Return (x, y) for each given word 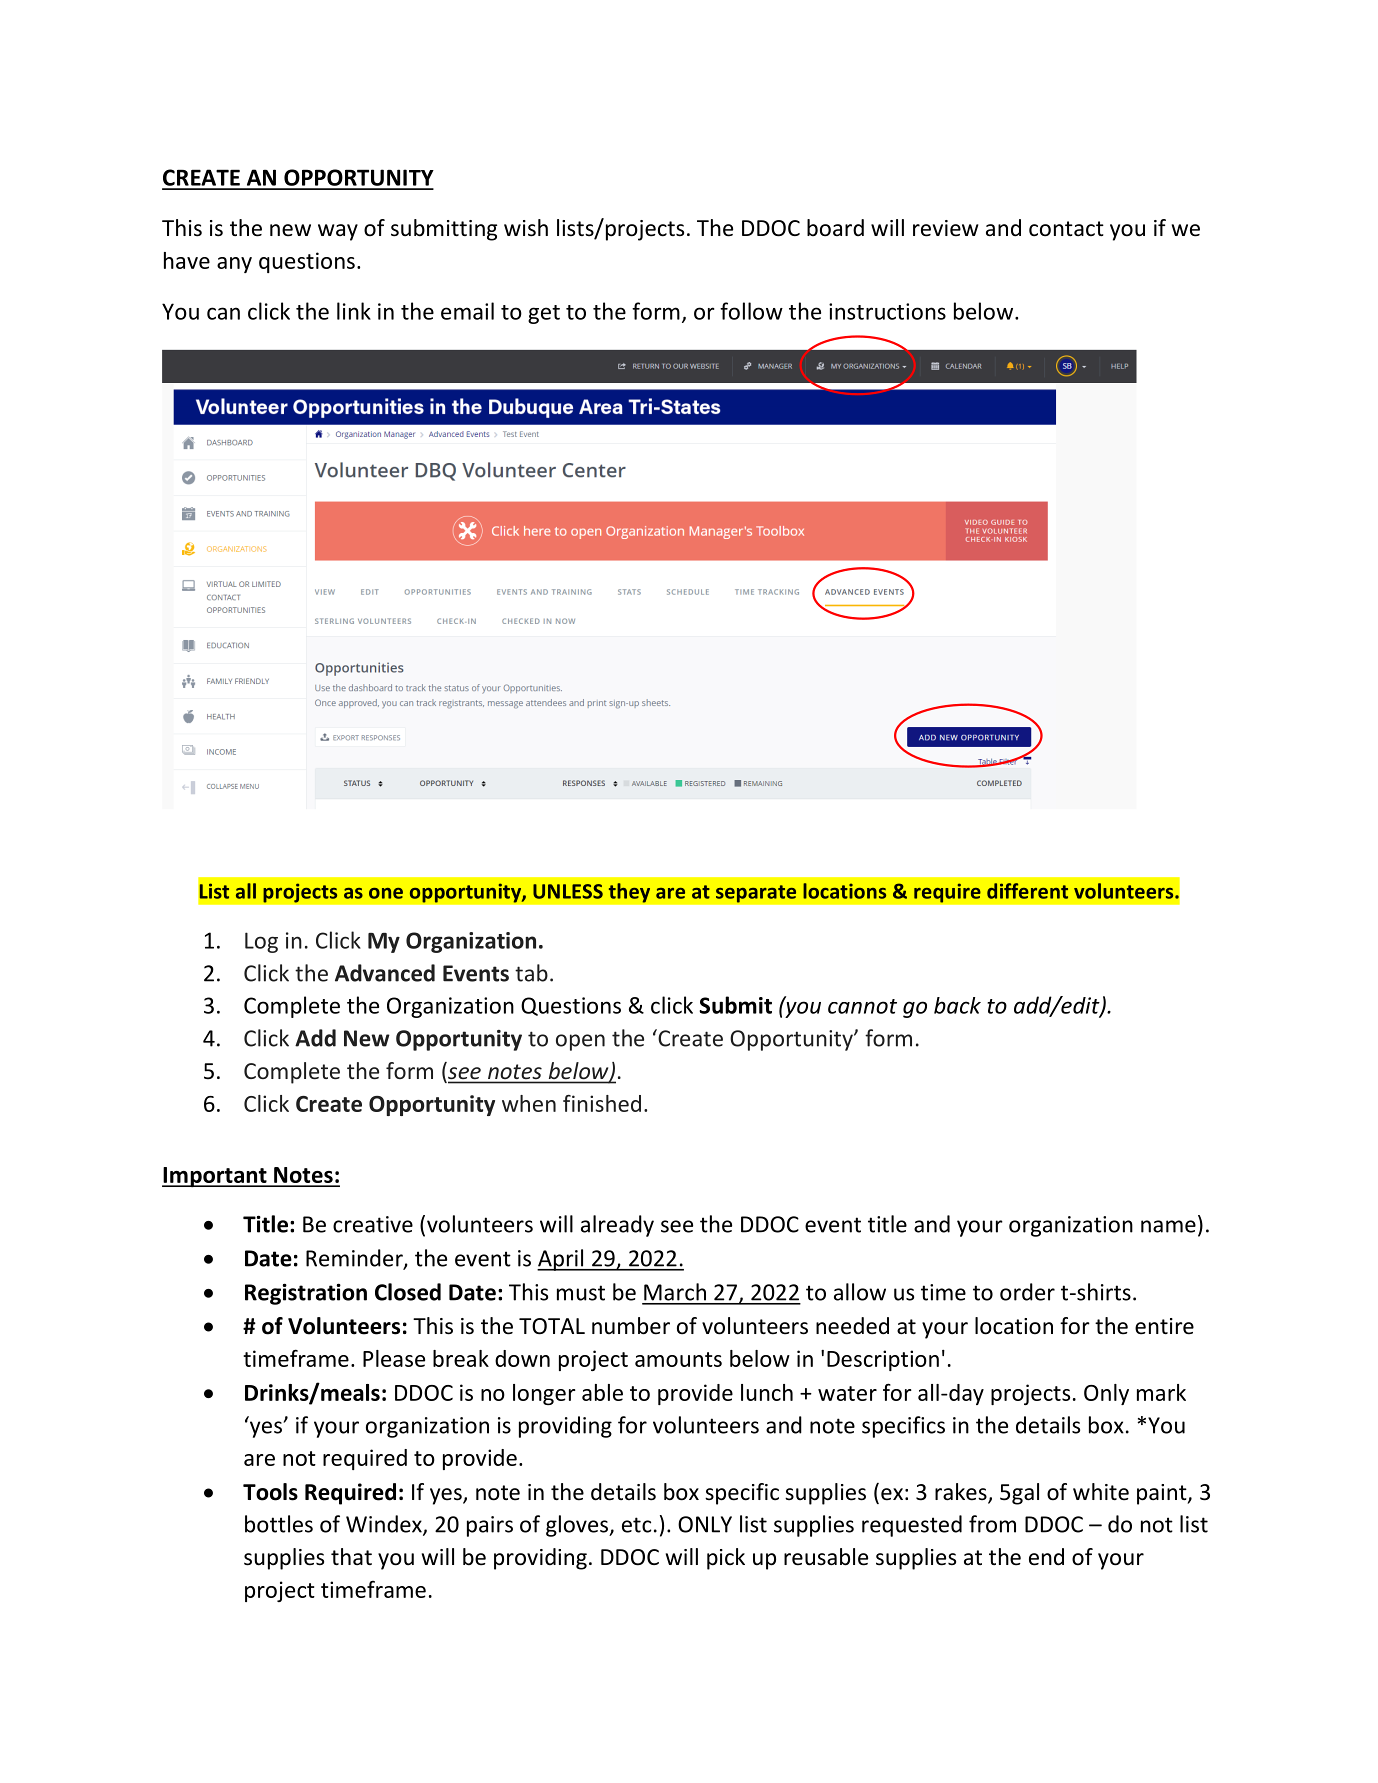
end (1046, 1557)
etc (636, 1525)
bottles (279, 1524)
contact (1066, 229)
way (338, 232)
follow (751, 311)
